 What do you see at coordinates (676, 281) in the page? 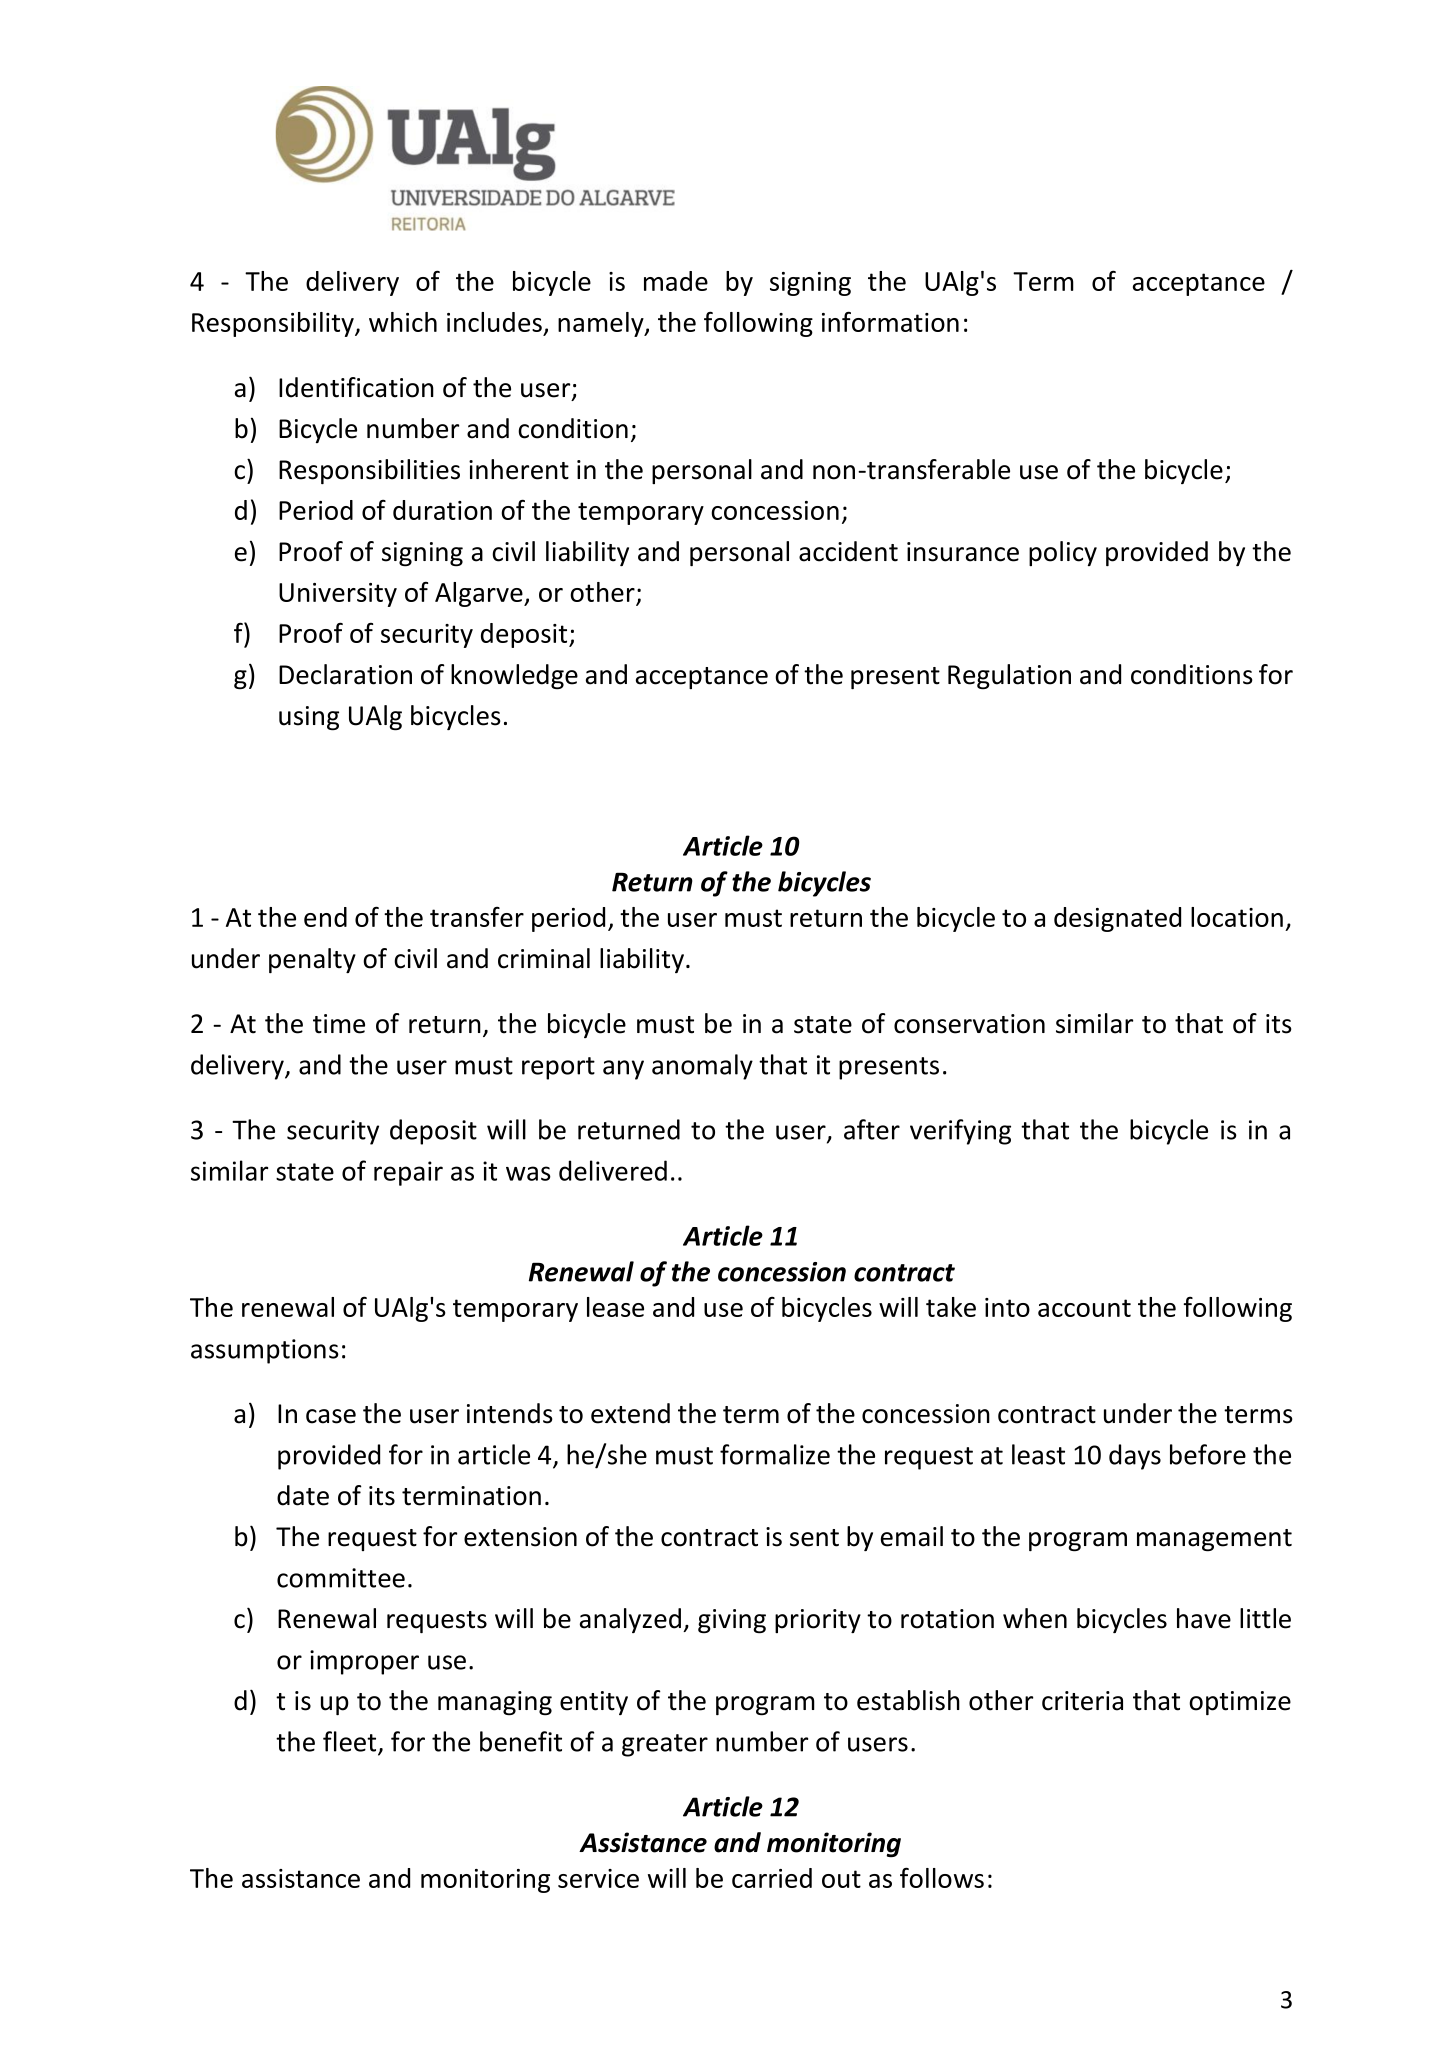
I see `made` at bounding box center [676, 281].
